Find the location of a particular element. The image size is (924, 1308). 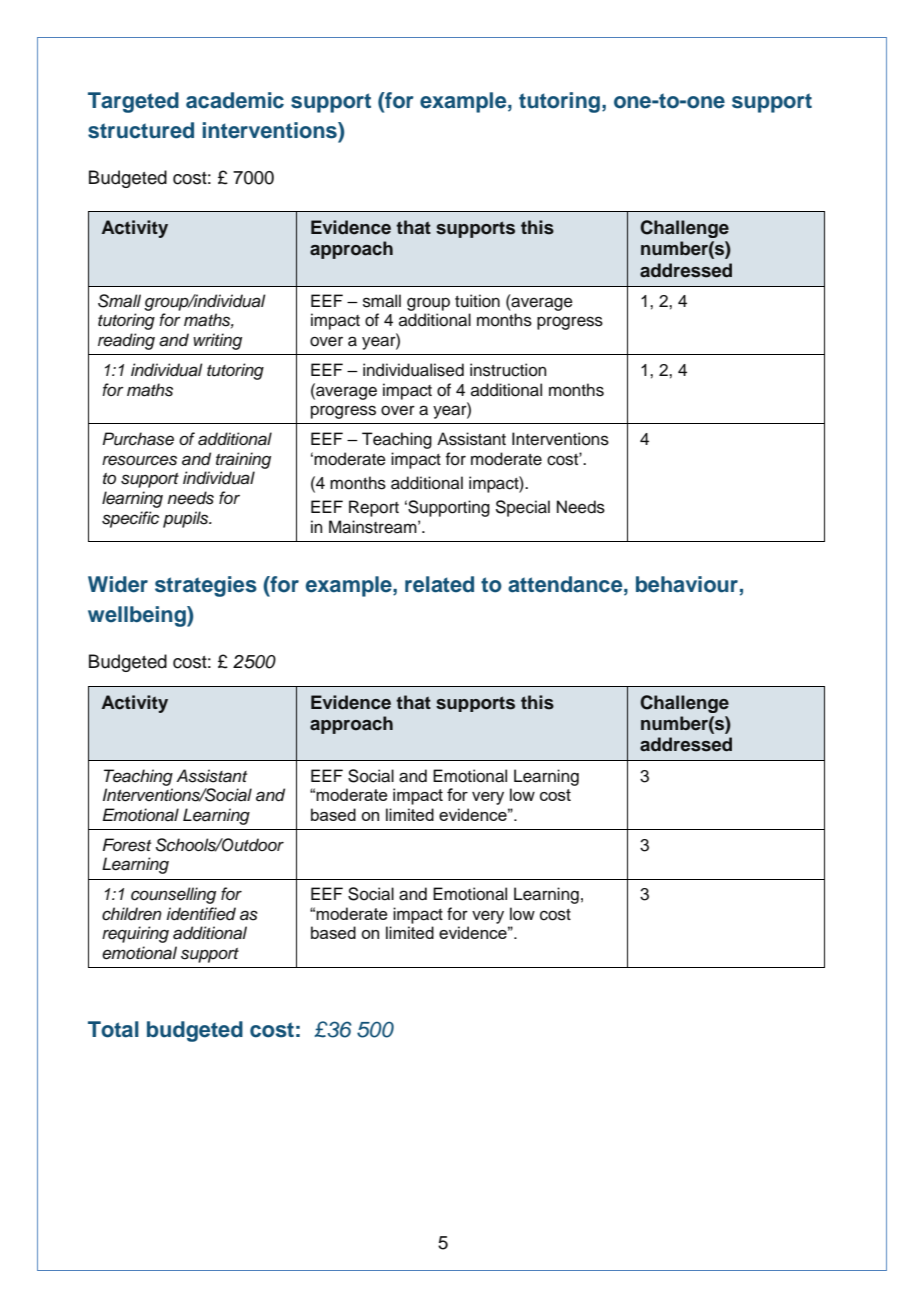

behaviour is located at coordinates (687, 584).
